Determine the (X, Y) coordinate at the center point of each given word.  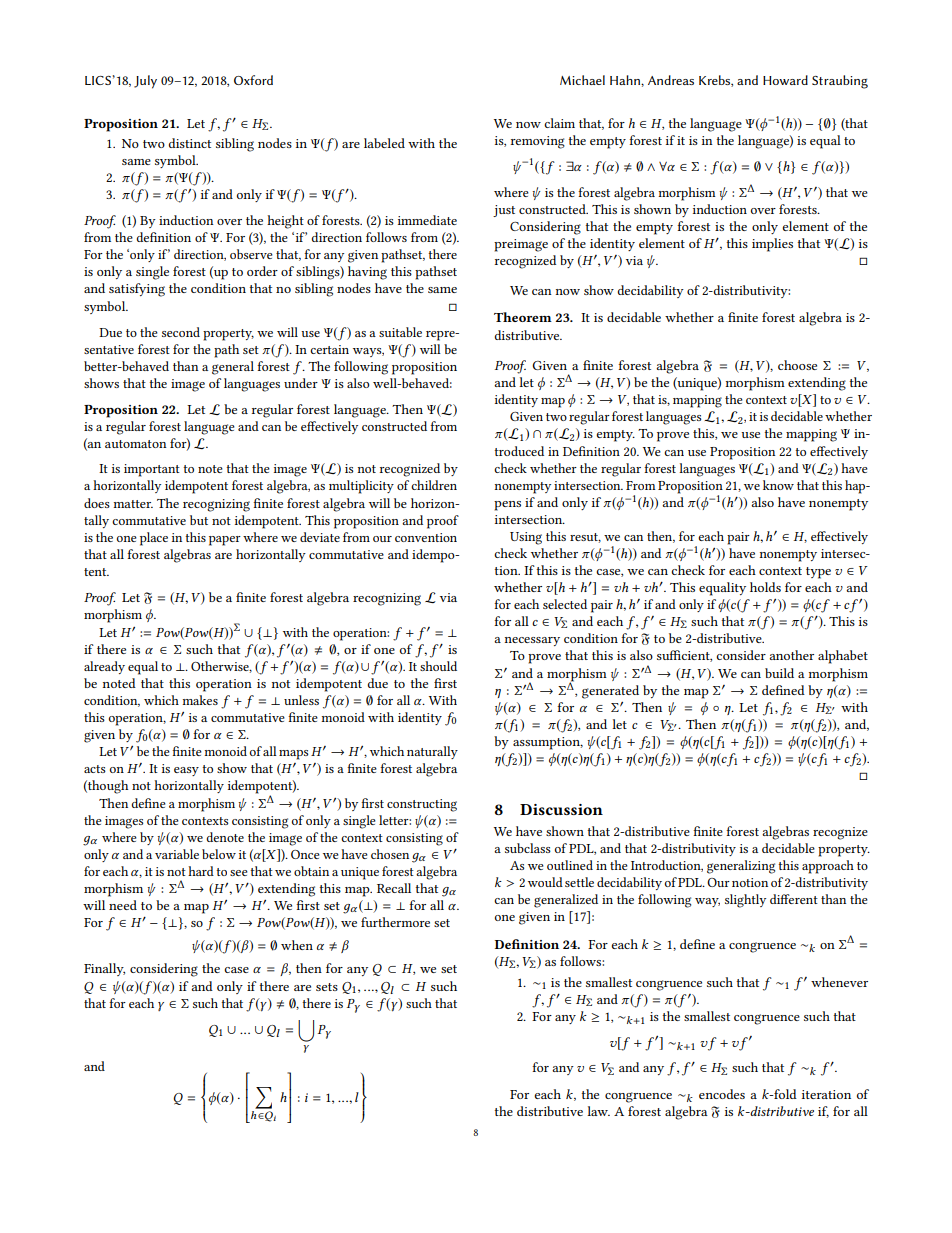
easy (186, 771)
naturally (432, 752)
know (778, 485)
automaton (136, 444)
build (779, 673)
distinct (190, 143)
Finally (104, 969)
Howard (785, 80)
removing (538, 142)
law (598, 1111)
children (434, 485)
